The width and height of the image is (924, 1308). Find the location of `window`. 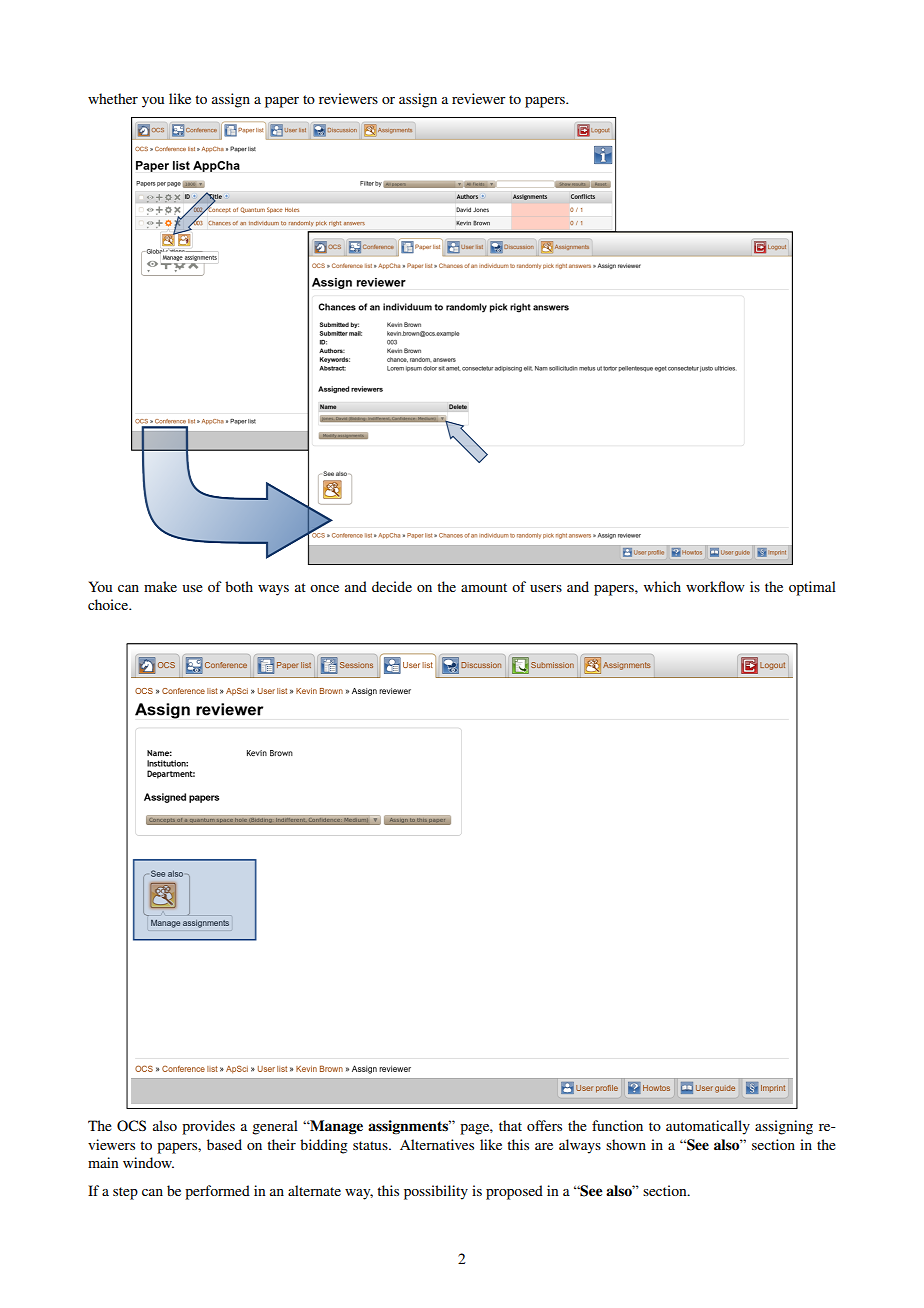

window is located at coordinates (148, 1162).
